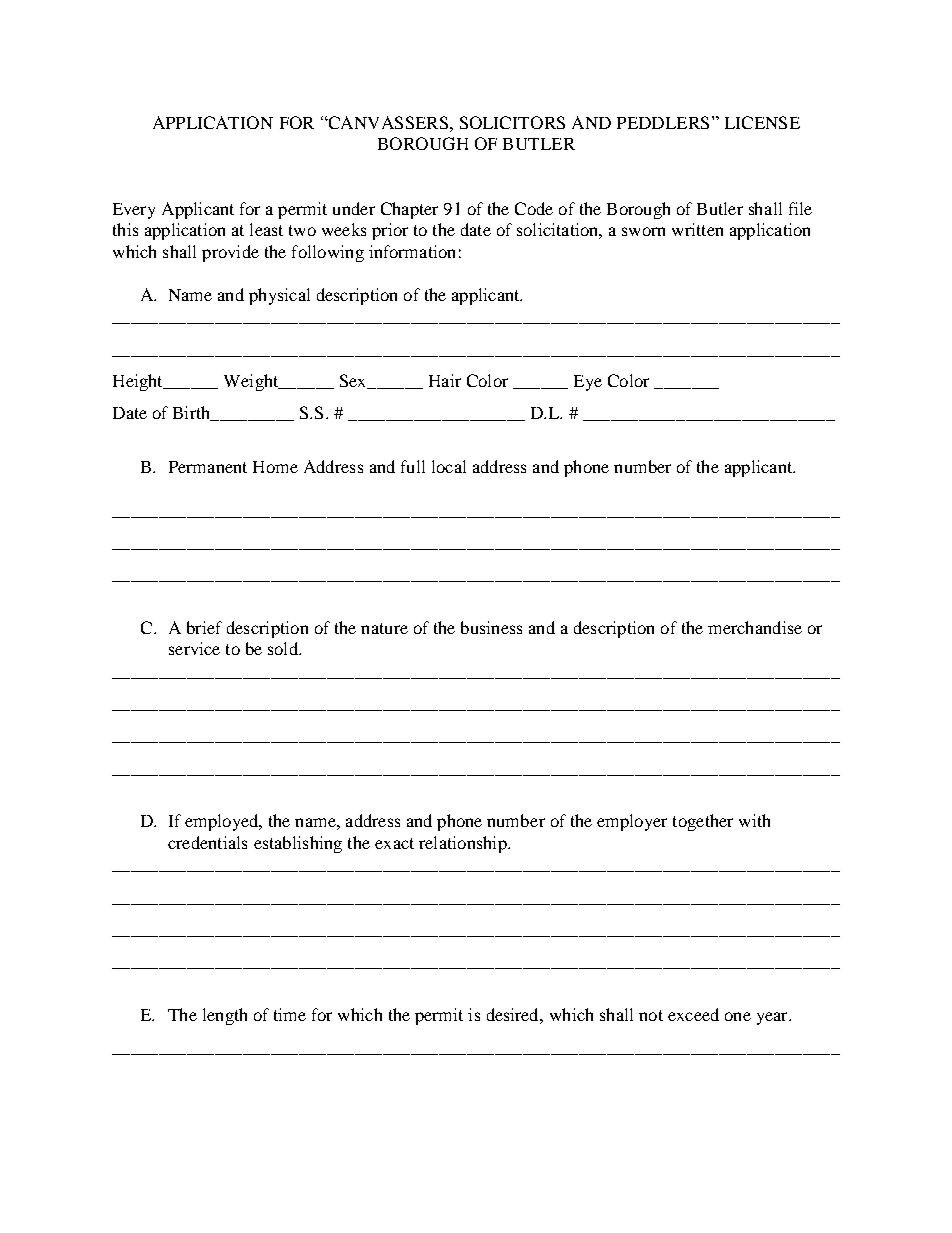  What do you see at coordinates (134, 211) in the document?
I see `Every` at bounding box center [134, 211].
